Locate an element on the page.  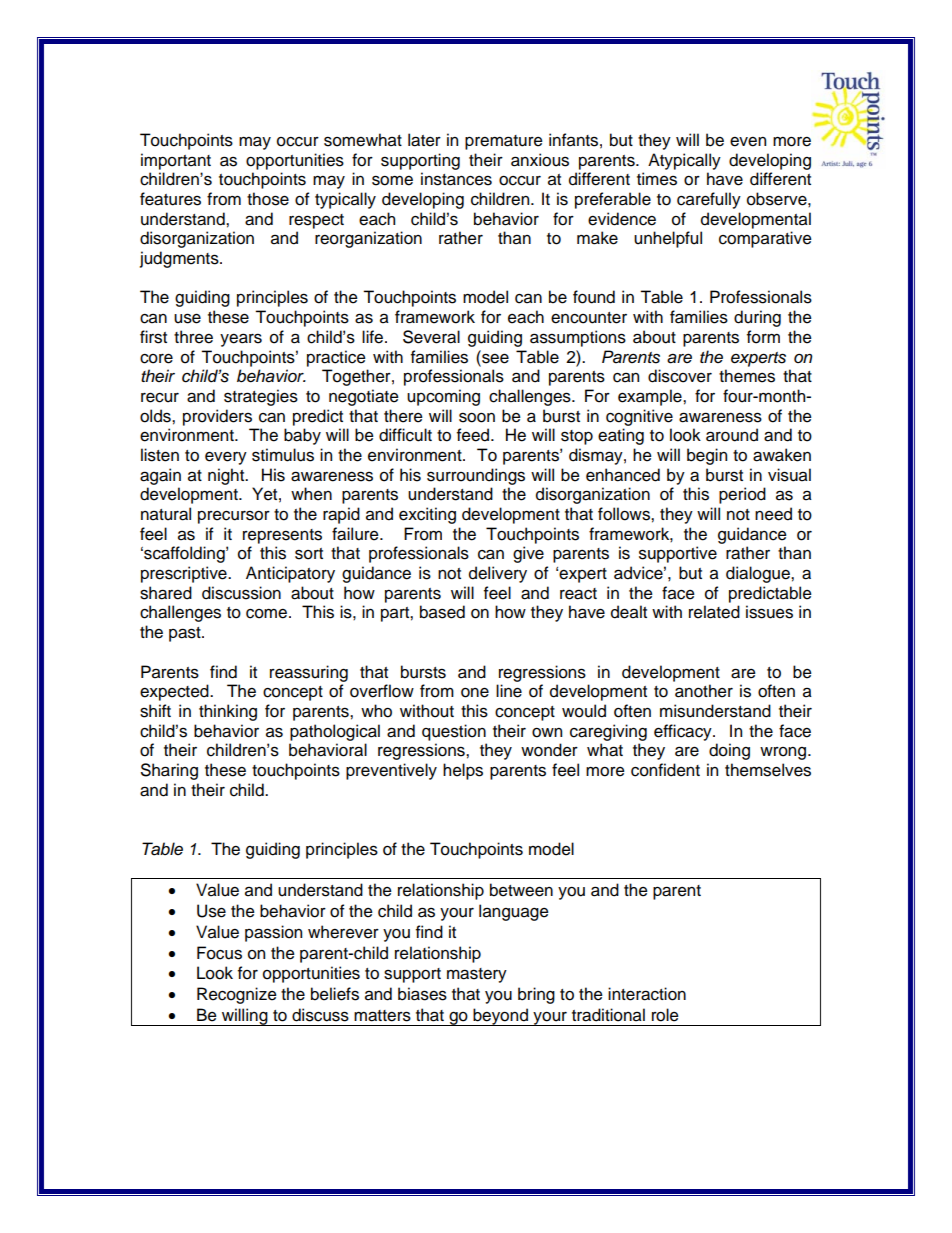
mastery is located at coordinates (477, 975).
